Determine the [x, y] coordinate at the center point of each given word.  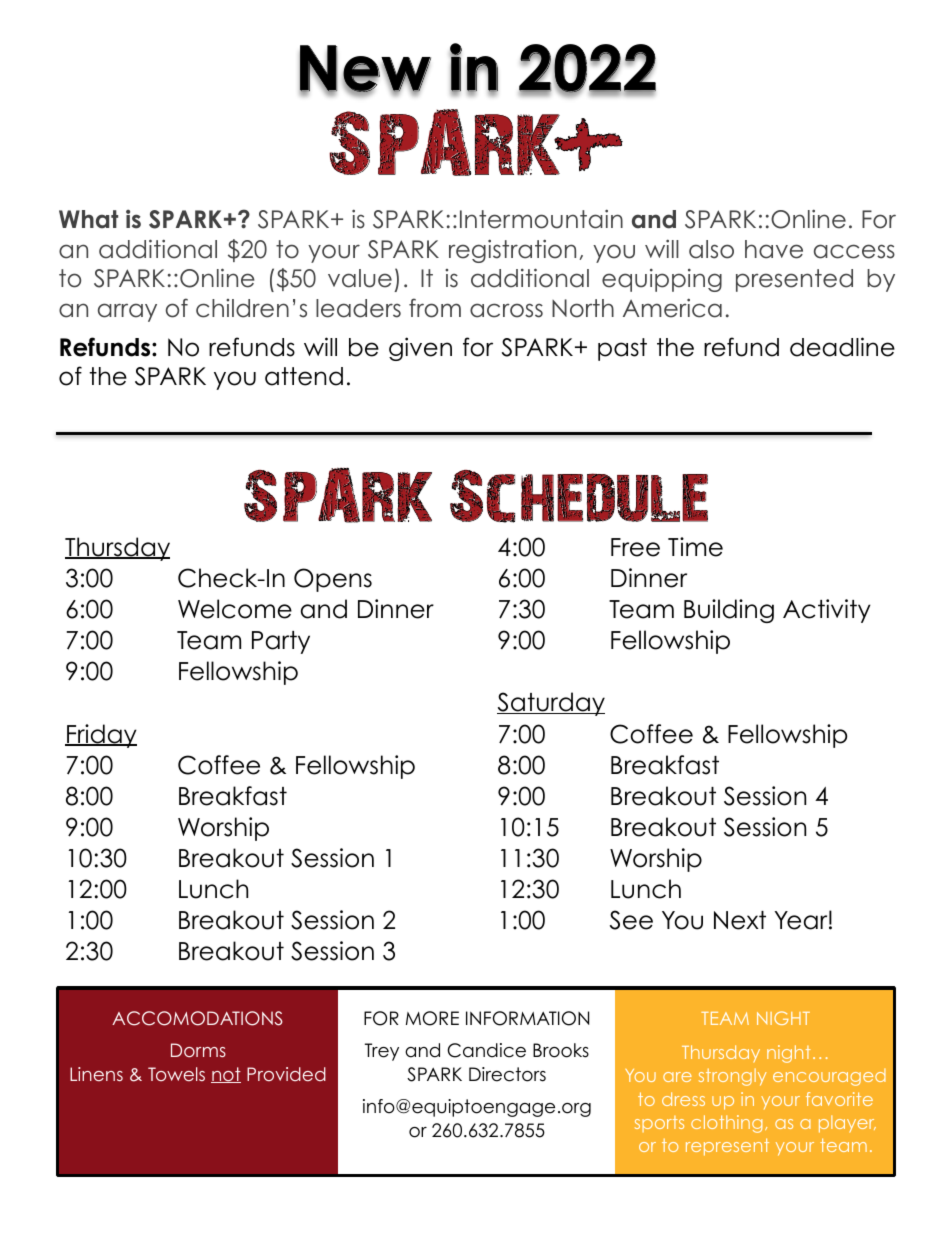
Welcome [235, 609]
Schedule [579, 496]
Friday [101, 736]
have [774, 249]
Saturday [551, 704]
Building [729, 611]
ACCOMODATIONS [197, 1018]
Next [740, 920]
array [127, 312]
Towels [176, 1074]
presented [794, 280]
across [506, 310]
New [365, 69]
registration [512, 251]
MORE [432, 1018]
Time [695, 547]
